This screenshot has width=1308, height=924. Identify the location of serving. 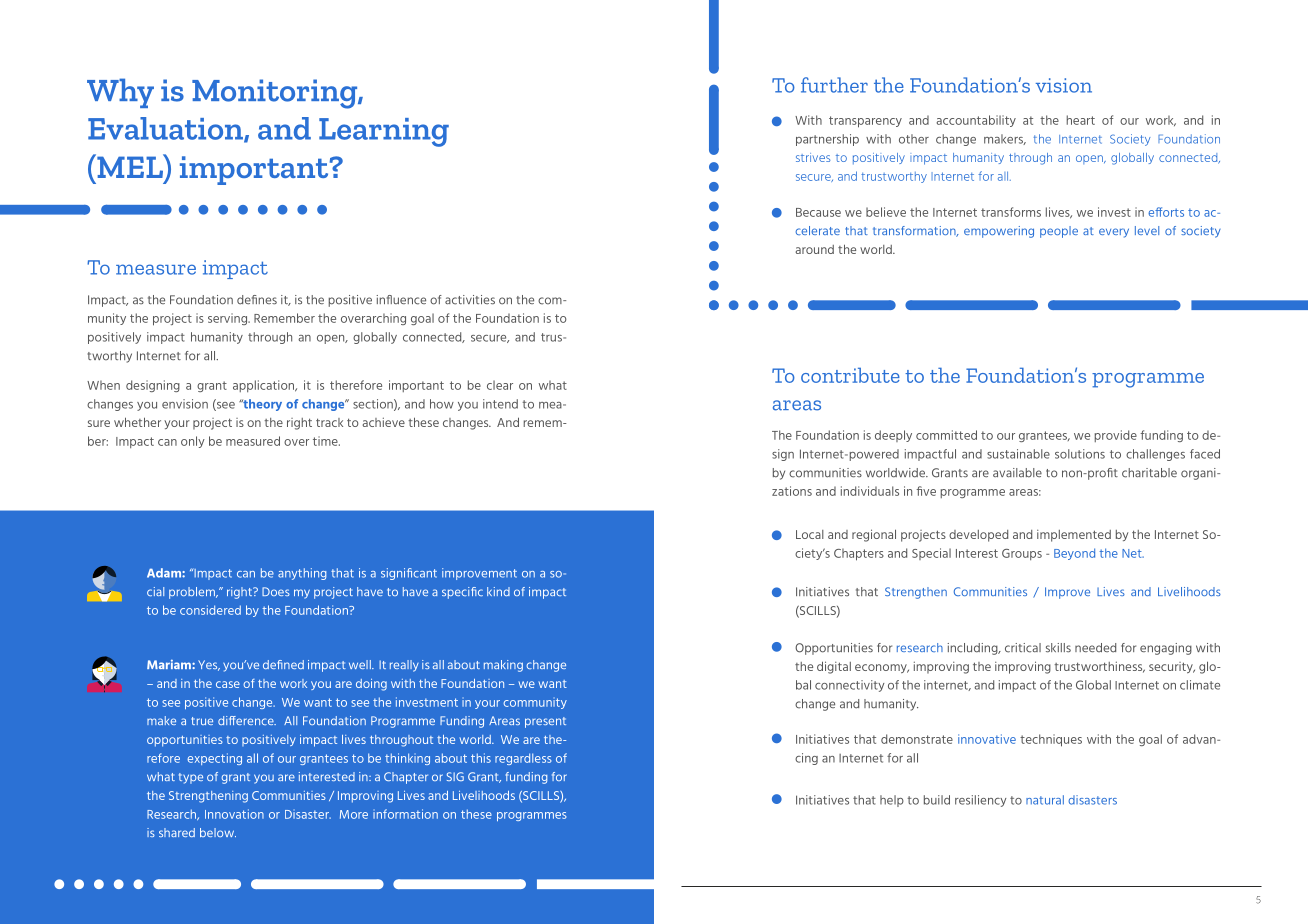
(229, 319).
